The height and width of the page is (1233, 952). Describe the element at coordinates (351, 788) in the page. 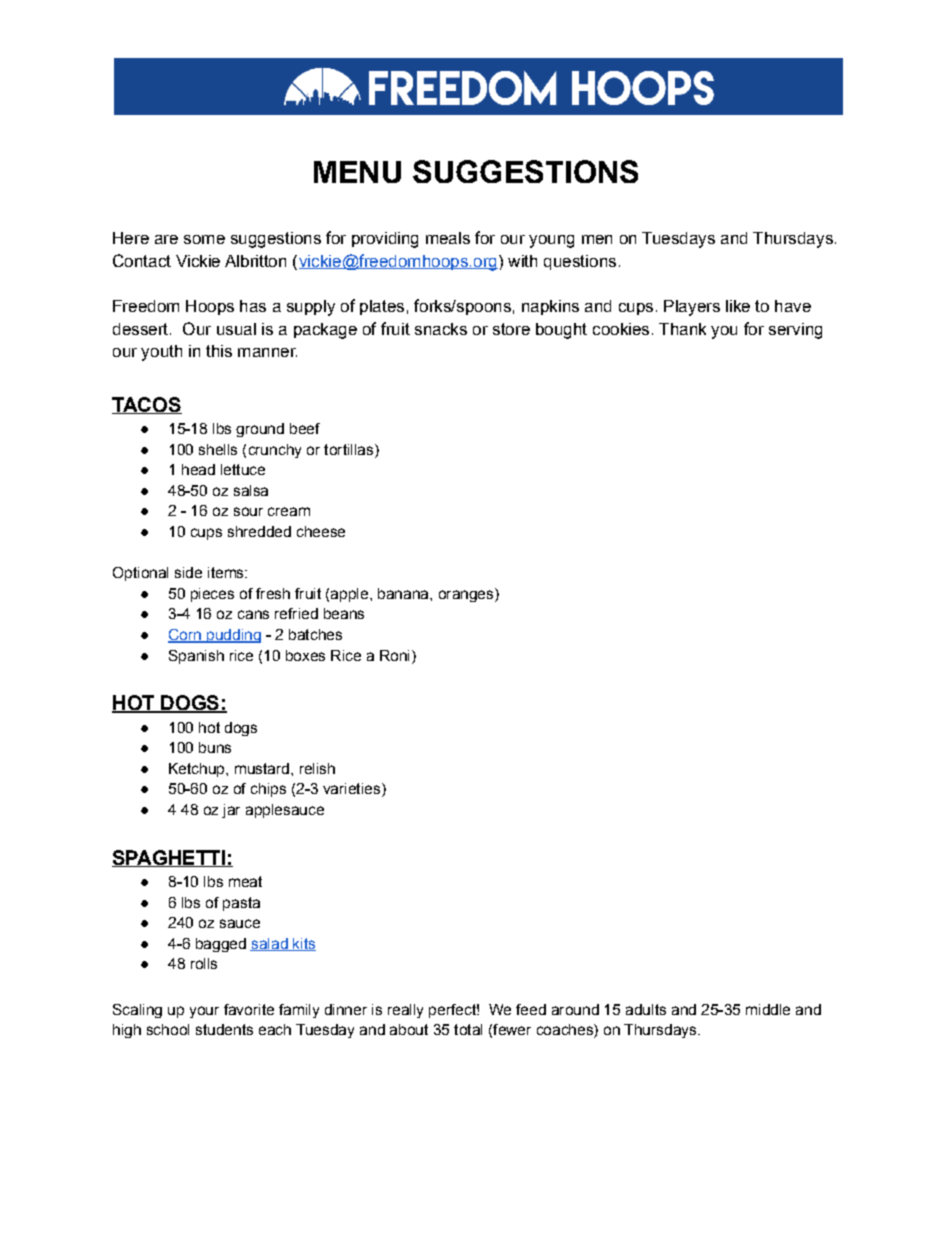

I see `varieties` at that location.
